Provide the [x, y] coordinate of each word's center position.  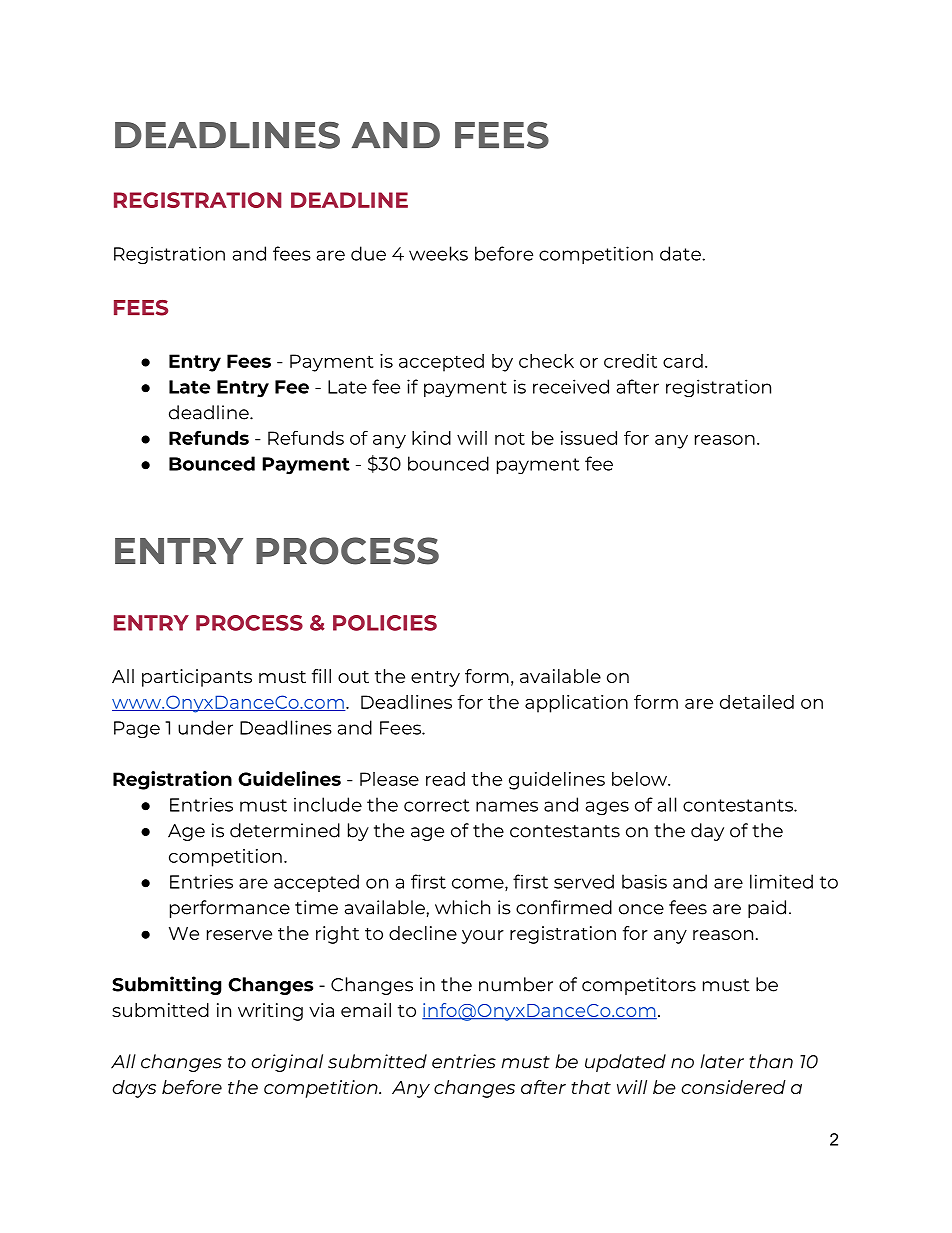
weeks [438, 253]
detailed [757, 702]
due [368, 253]
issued [589, 438]
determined [285, 830]
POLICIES [385, 623]
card [683, 361]
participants [197, 678]
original [287, 1063]
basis [644, 881]
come [479, 884]
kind [431, 438]
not [510, 438]
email [366, 1010]
